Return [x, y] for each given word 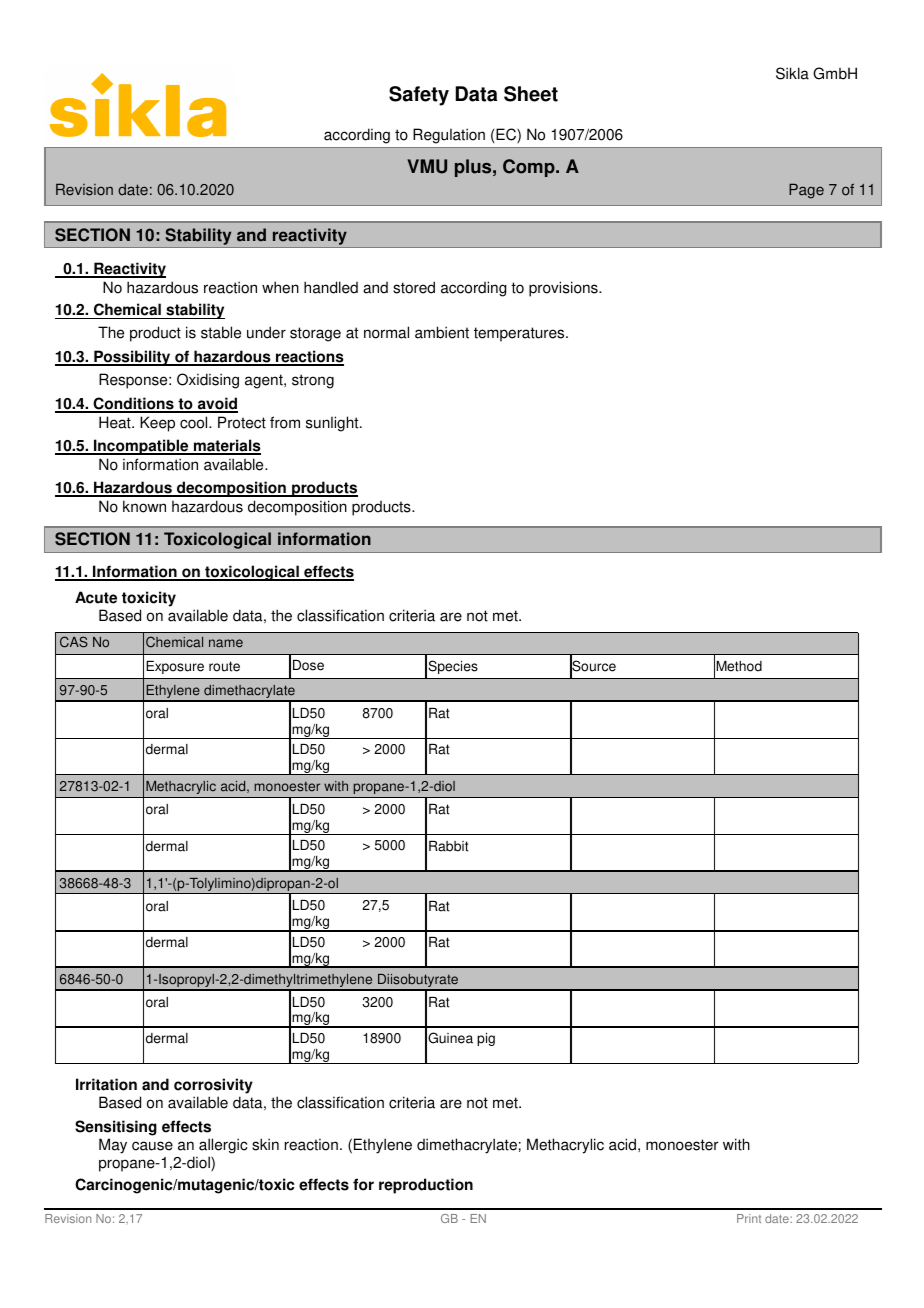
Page [806, 191]
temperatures [520, 334]
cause [152, 1146]
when [280, 287]
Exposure [175, 667]
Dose [308, 665]
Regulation [449, 136]
